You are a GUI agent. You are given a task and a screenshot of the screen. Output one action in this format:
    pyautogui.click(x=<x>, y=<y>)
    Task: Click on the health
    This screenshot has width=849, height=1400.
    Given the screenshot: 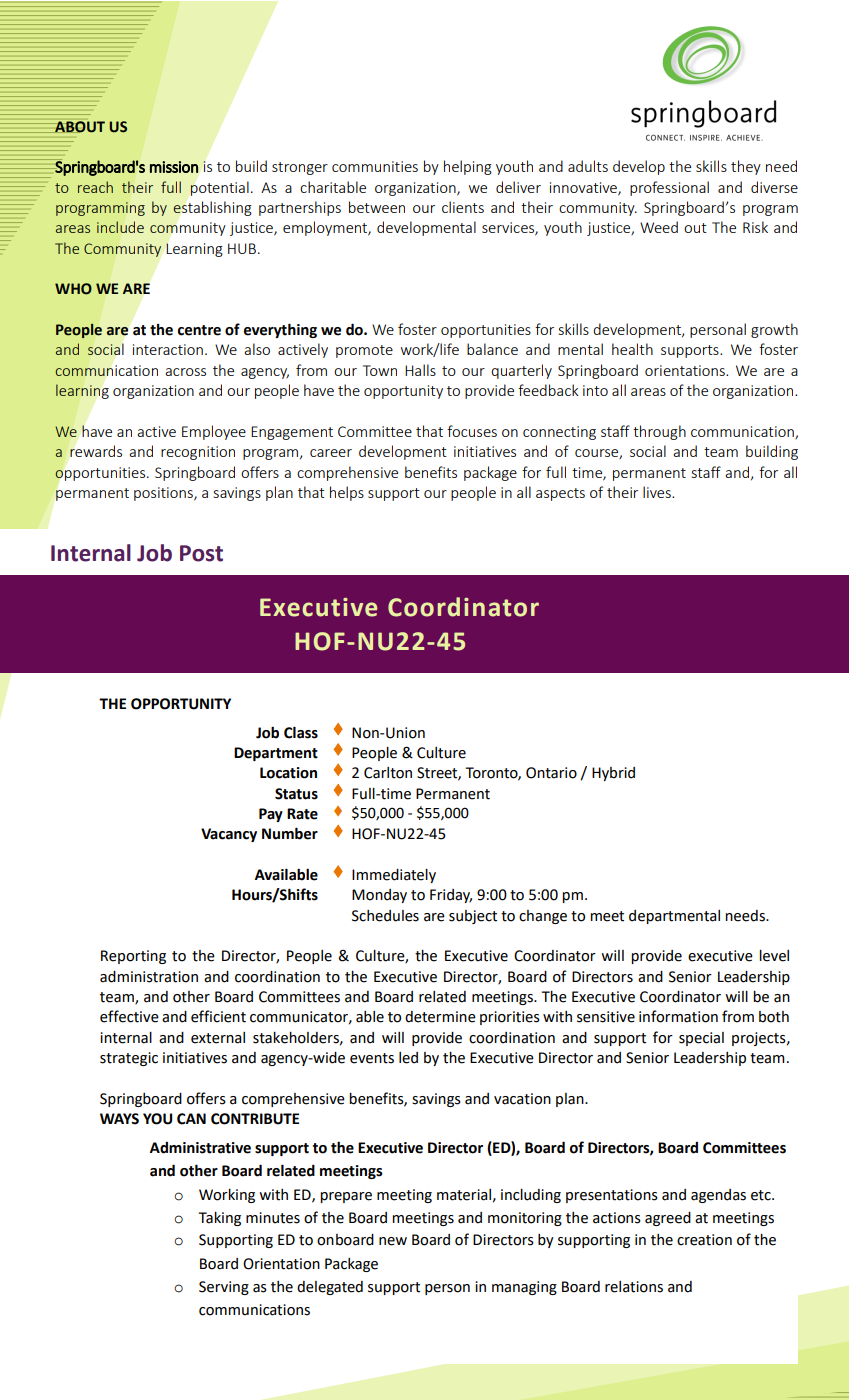 What is the action you would take?
    pyautogui.click(x=632, y=349)
